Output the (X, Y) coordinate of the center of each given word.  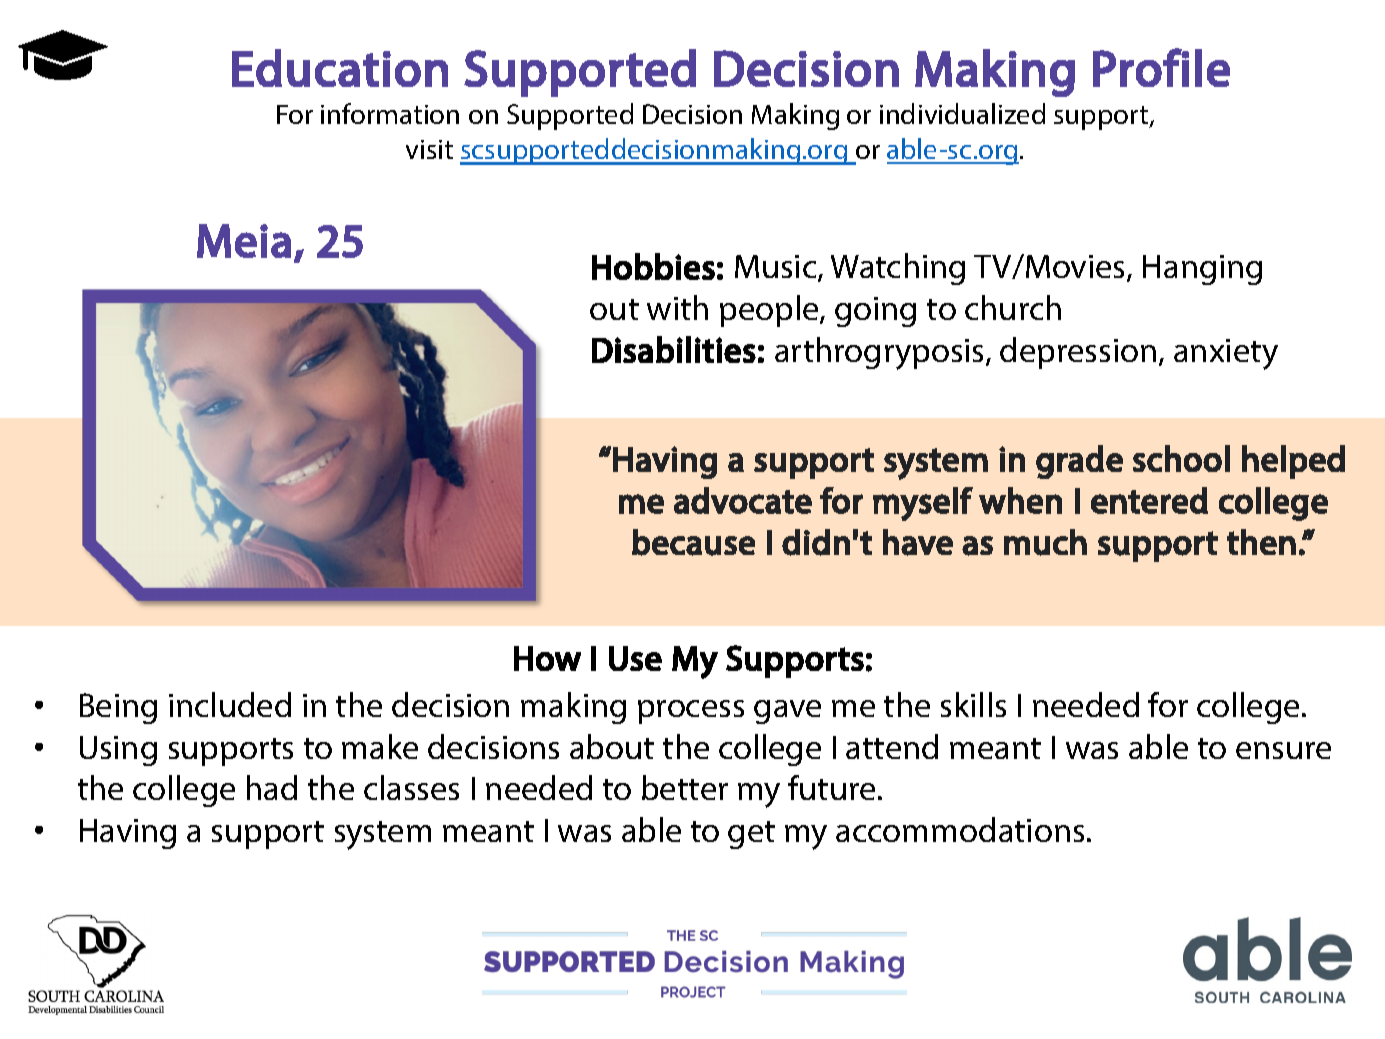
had (272, 787)
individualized (962, 113)
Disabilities (674, 349)
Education (340, 68)
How (547, 658)
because (693, 542)
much (1045, 542)
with (677, 307)
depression (1078, 353)
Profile (1161, 67)
